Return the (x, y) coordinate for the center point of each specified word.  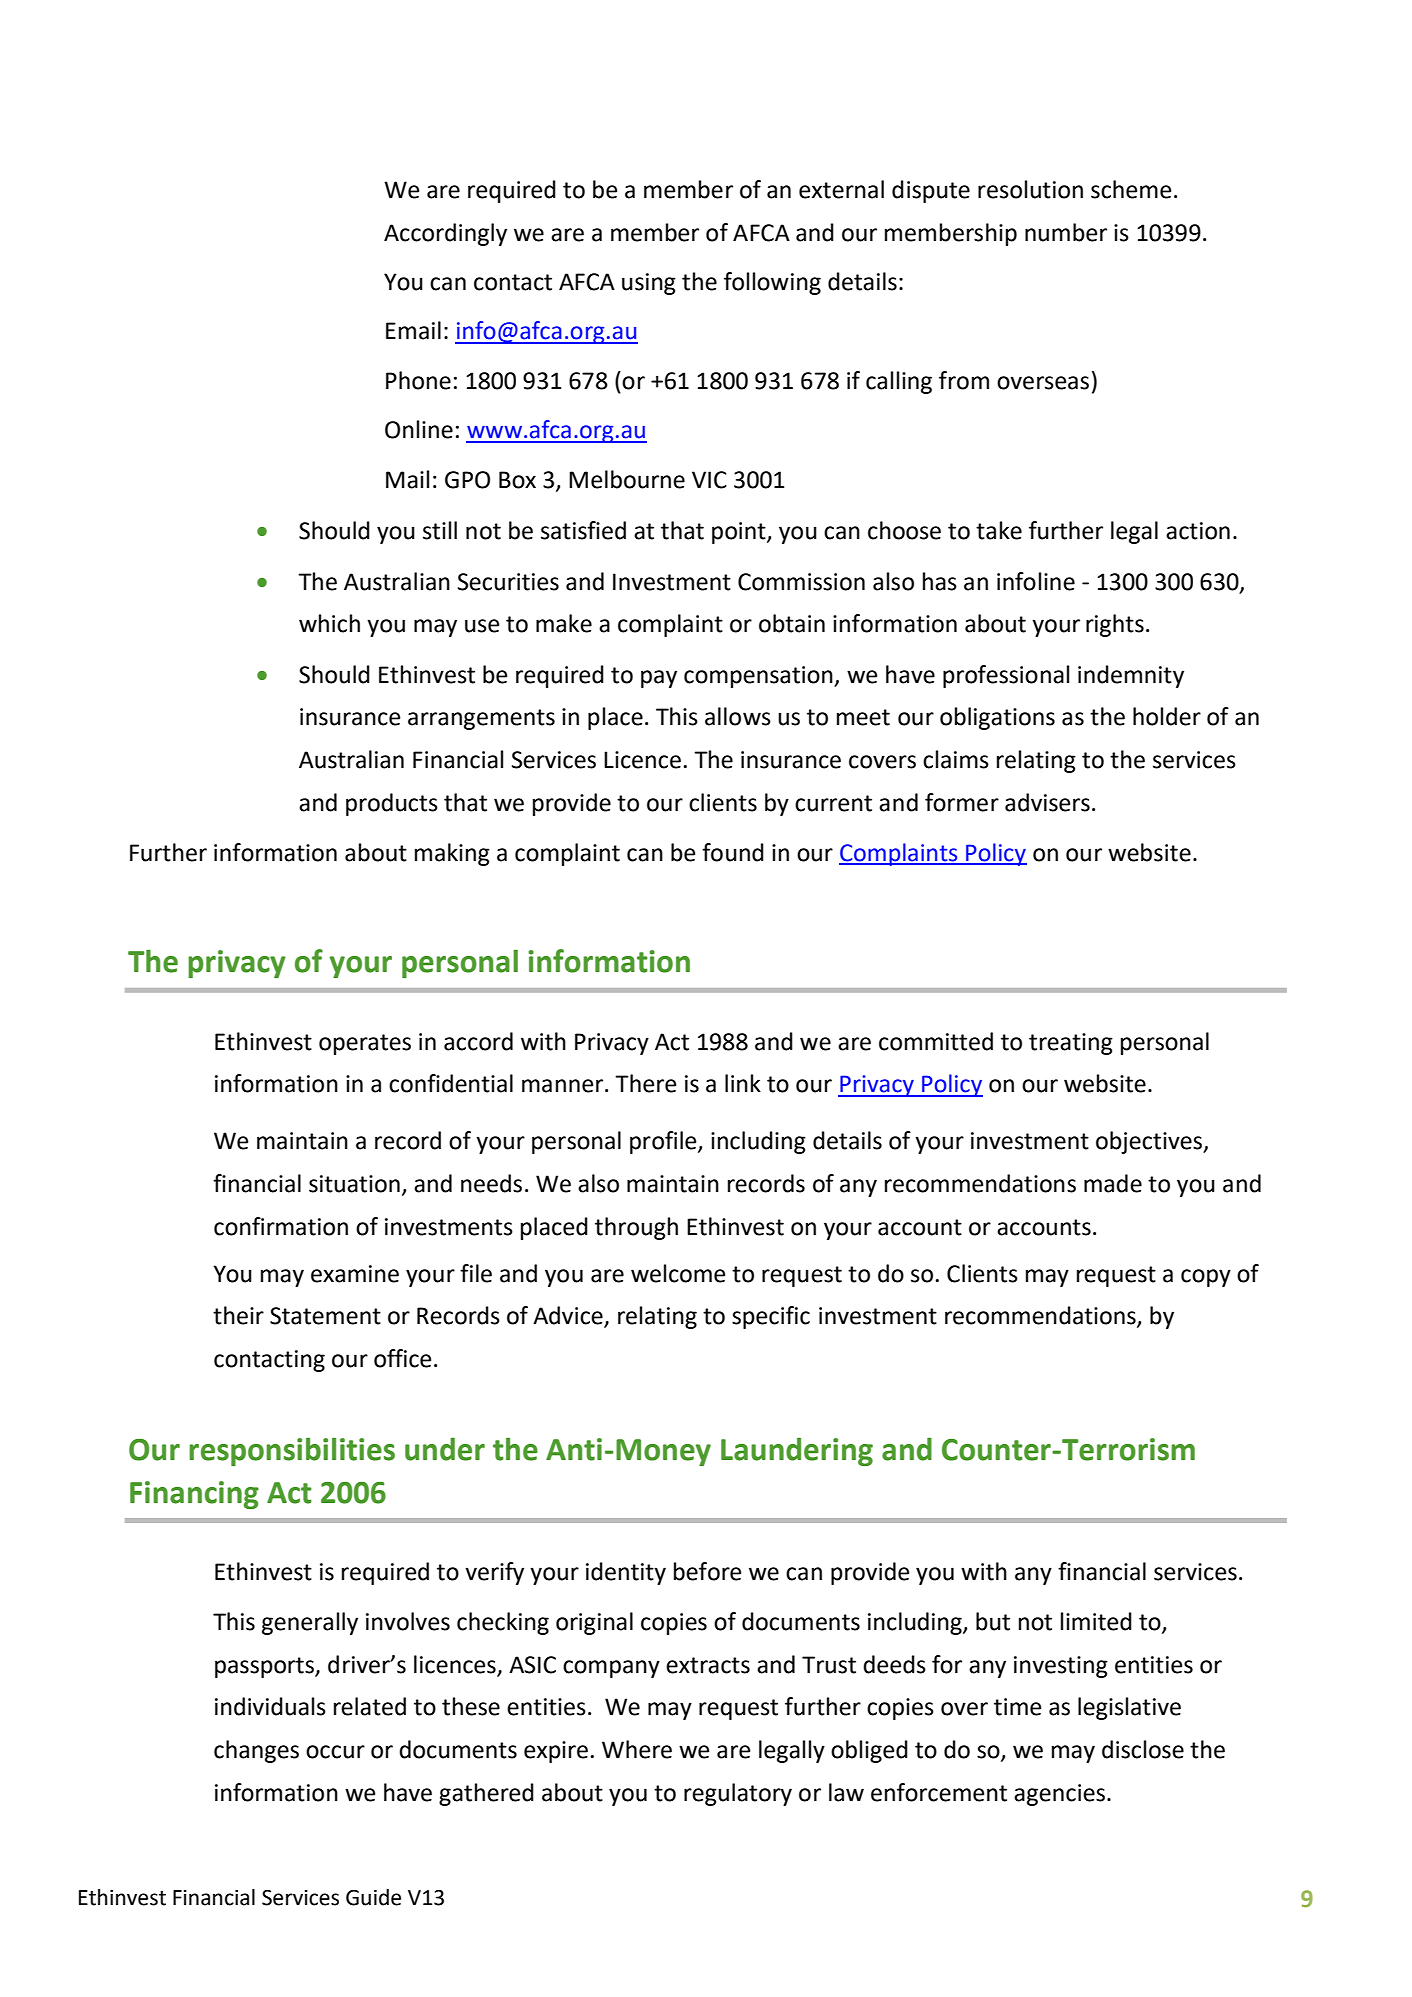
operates (365, 1044)
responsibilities (292, 1451)
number (1066, 232)
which (329, 623)
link (743, 1083)
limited (1096, 1621)
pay (659, 679)
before (707, 1571)
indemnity (1131, 676)
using (649, 284)
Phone (418, 380)
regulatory (738, 1794)
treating (1071, 1044)
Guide (373, 1897)
